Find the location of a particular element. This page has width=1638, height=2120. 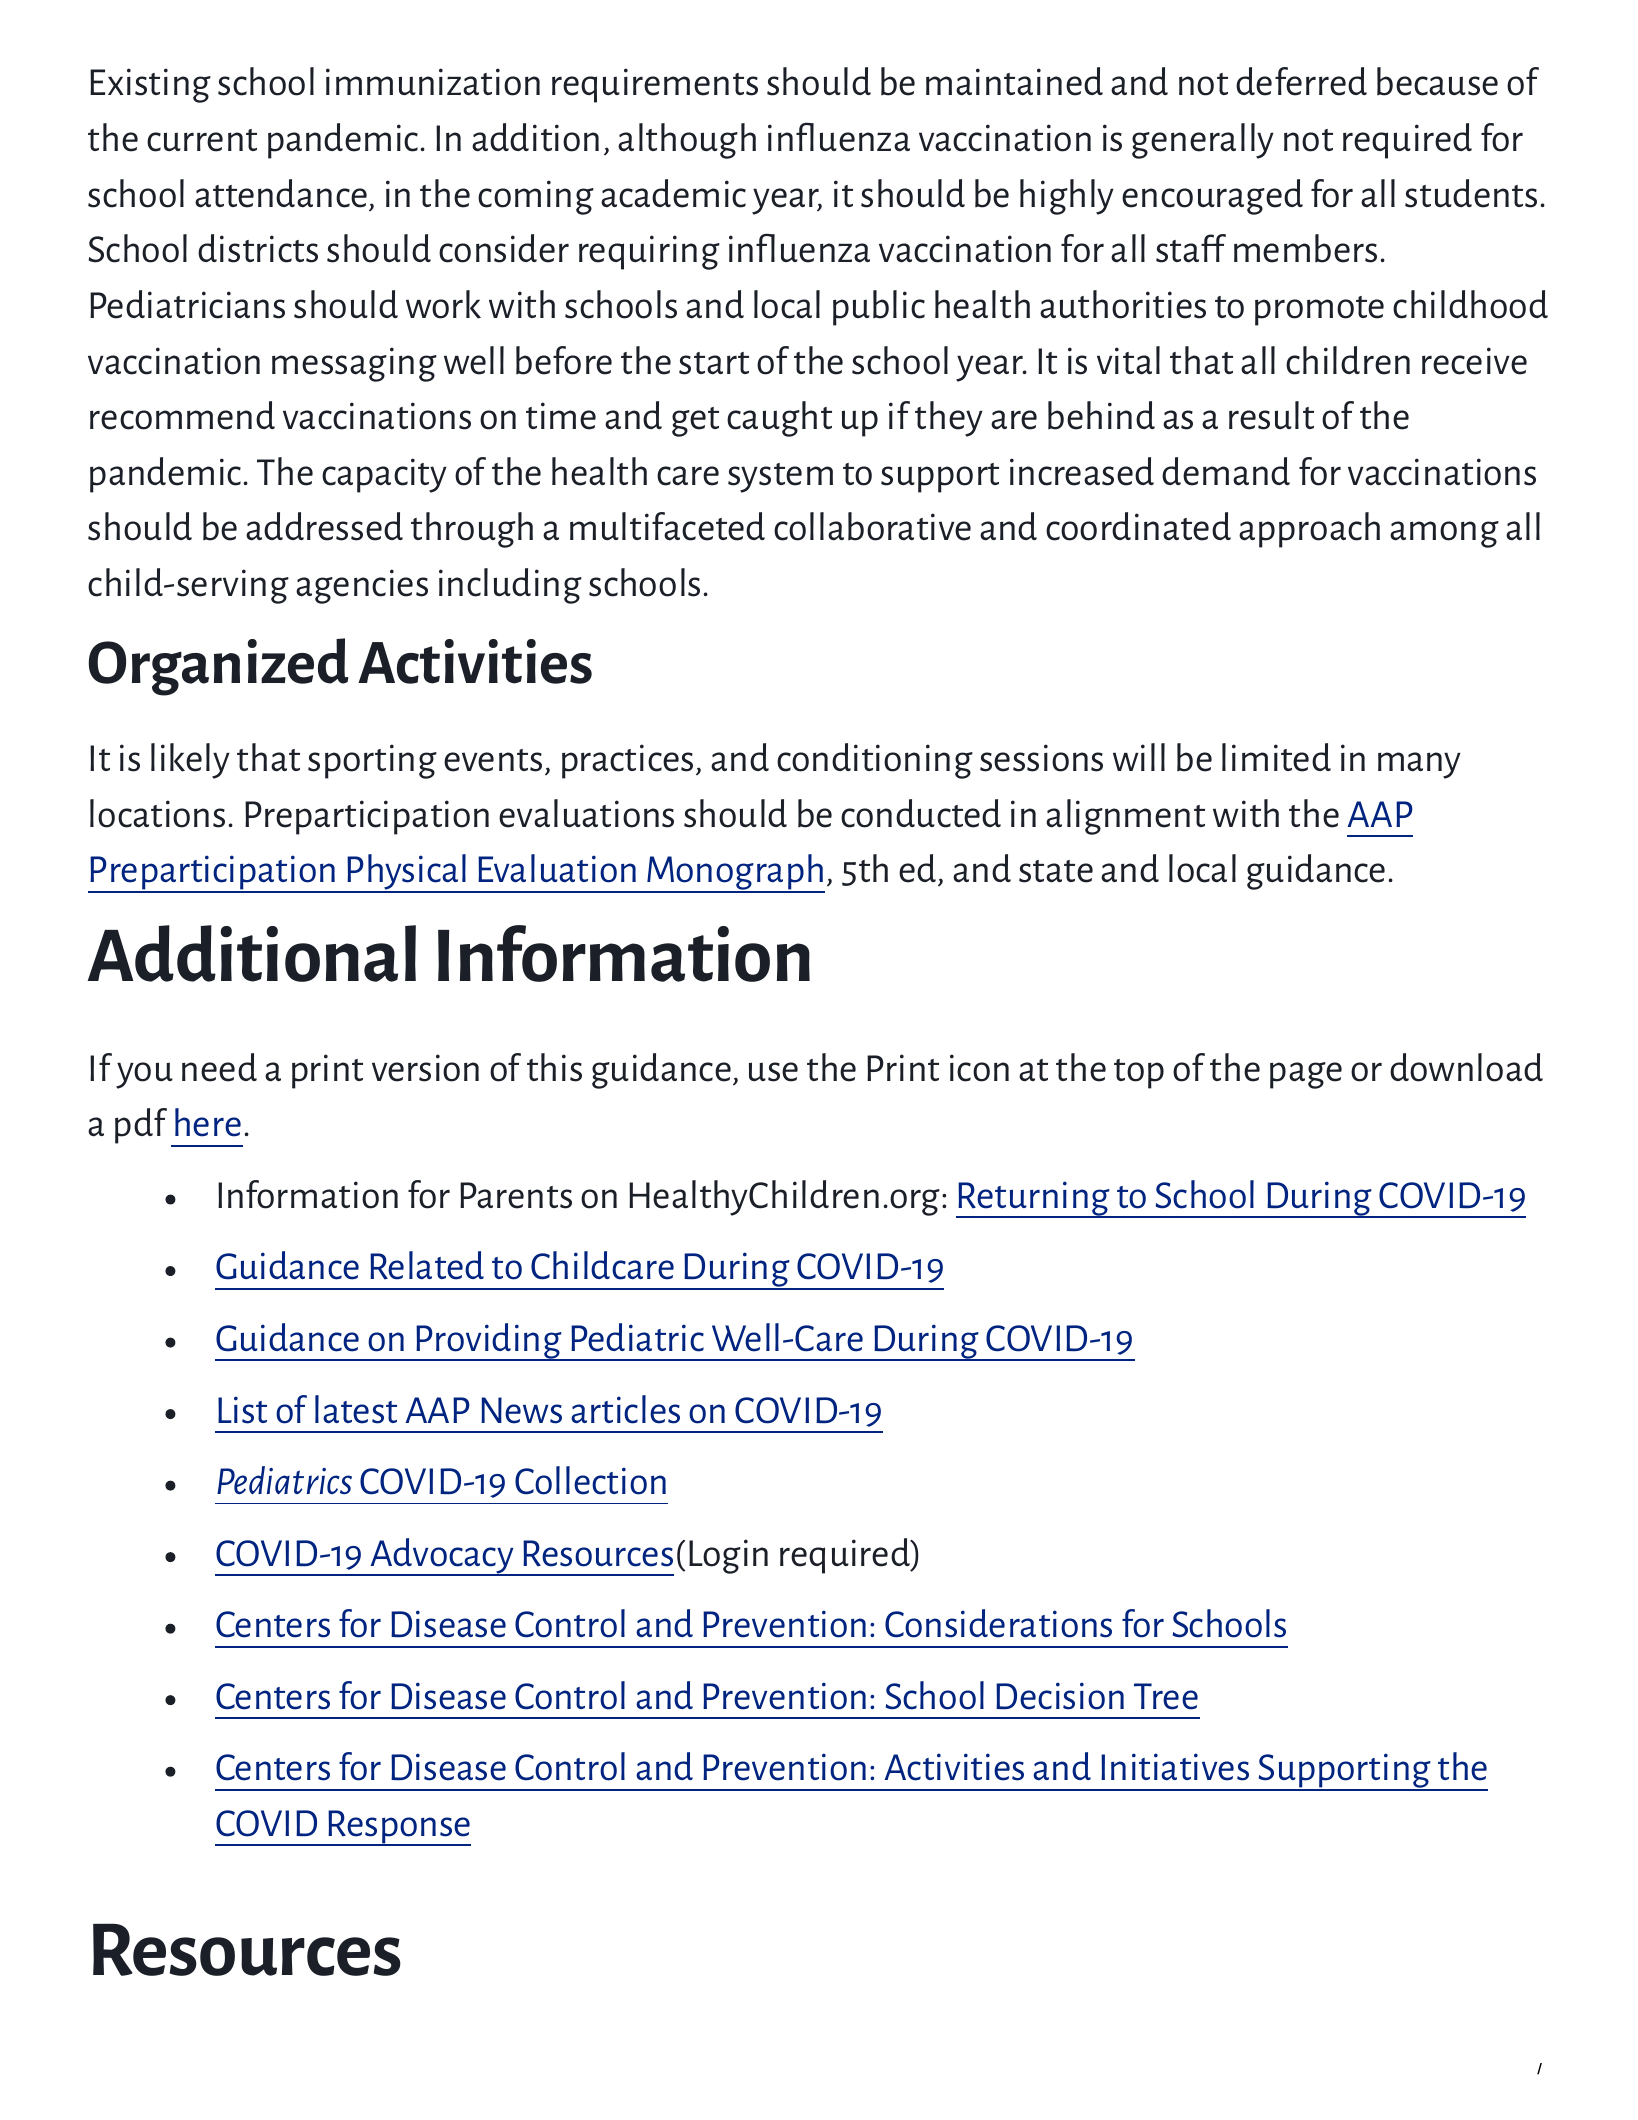

Returning is located at coordinates (1035, 1199).
